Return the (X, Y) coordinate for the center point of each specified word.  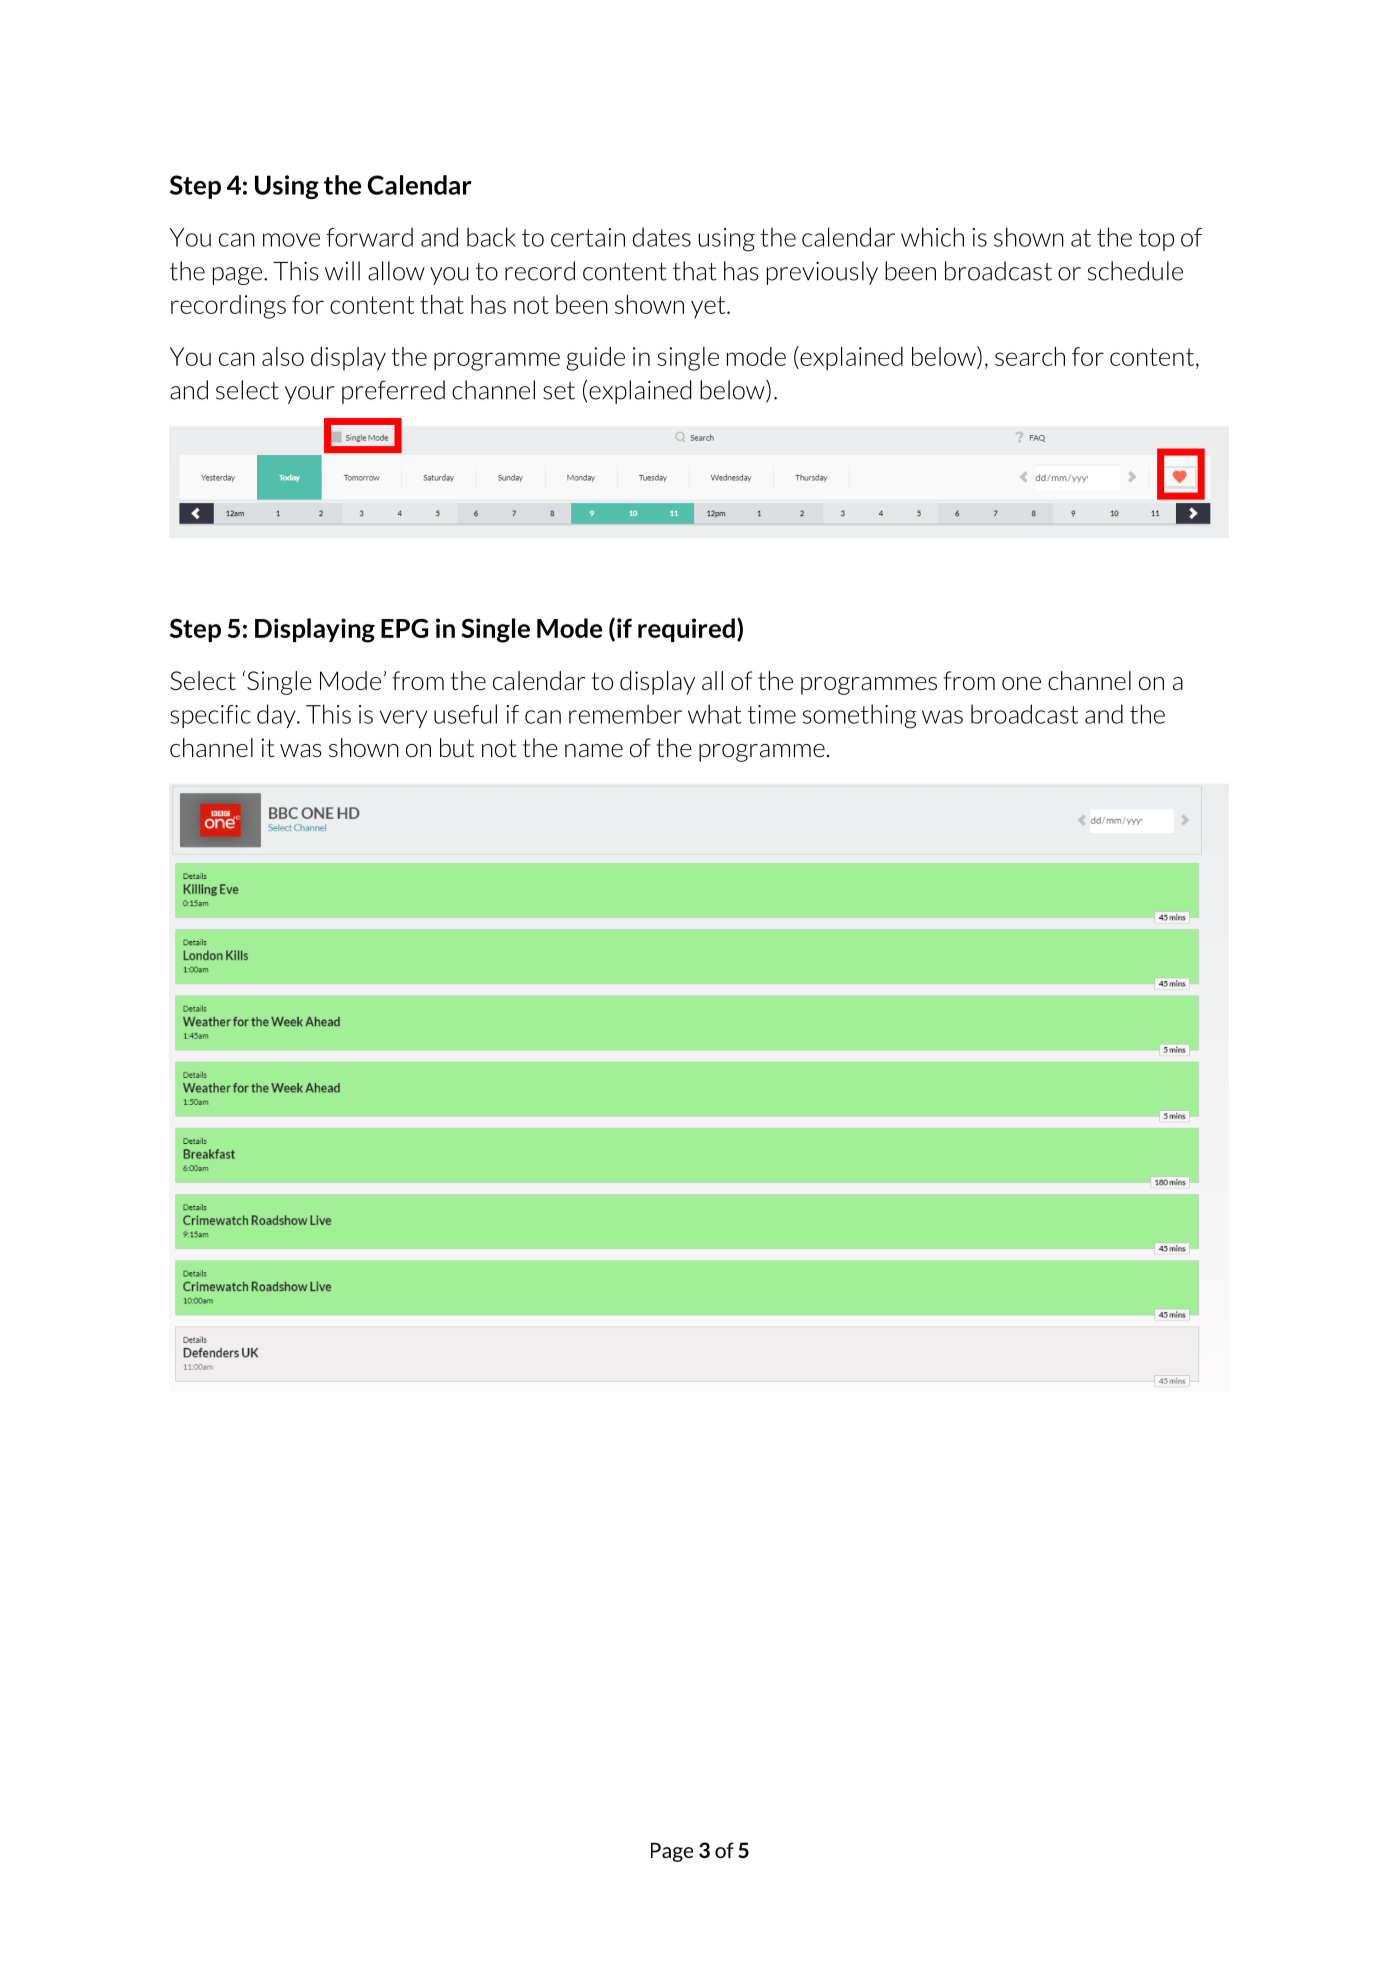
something (859, 716)
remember (625, 714)
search (1030, 356)
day (277, 716)
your (310, 395)
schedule (1135, 271)
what (715, 714)
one (1021, 683)
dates (662, 237)
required (686, 630)
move (291, 240)
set (559, 391)
